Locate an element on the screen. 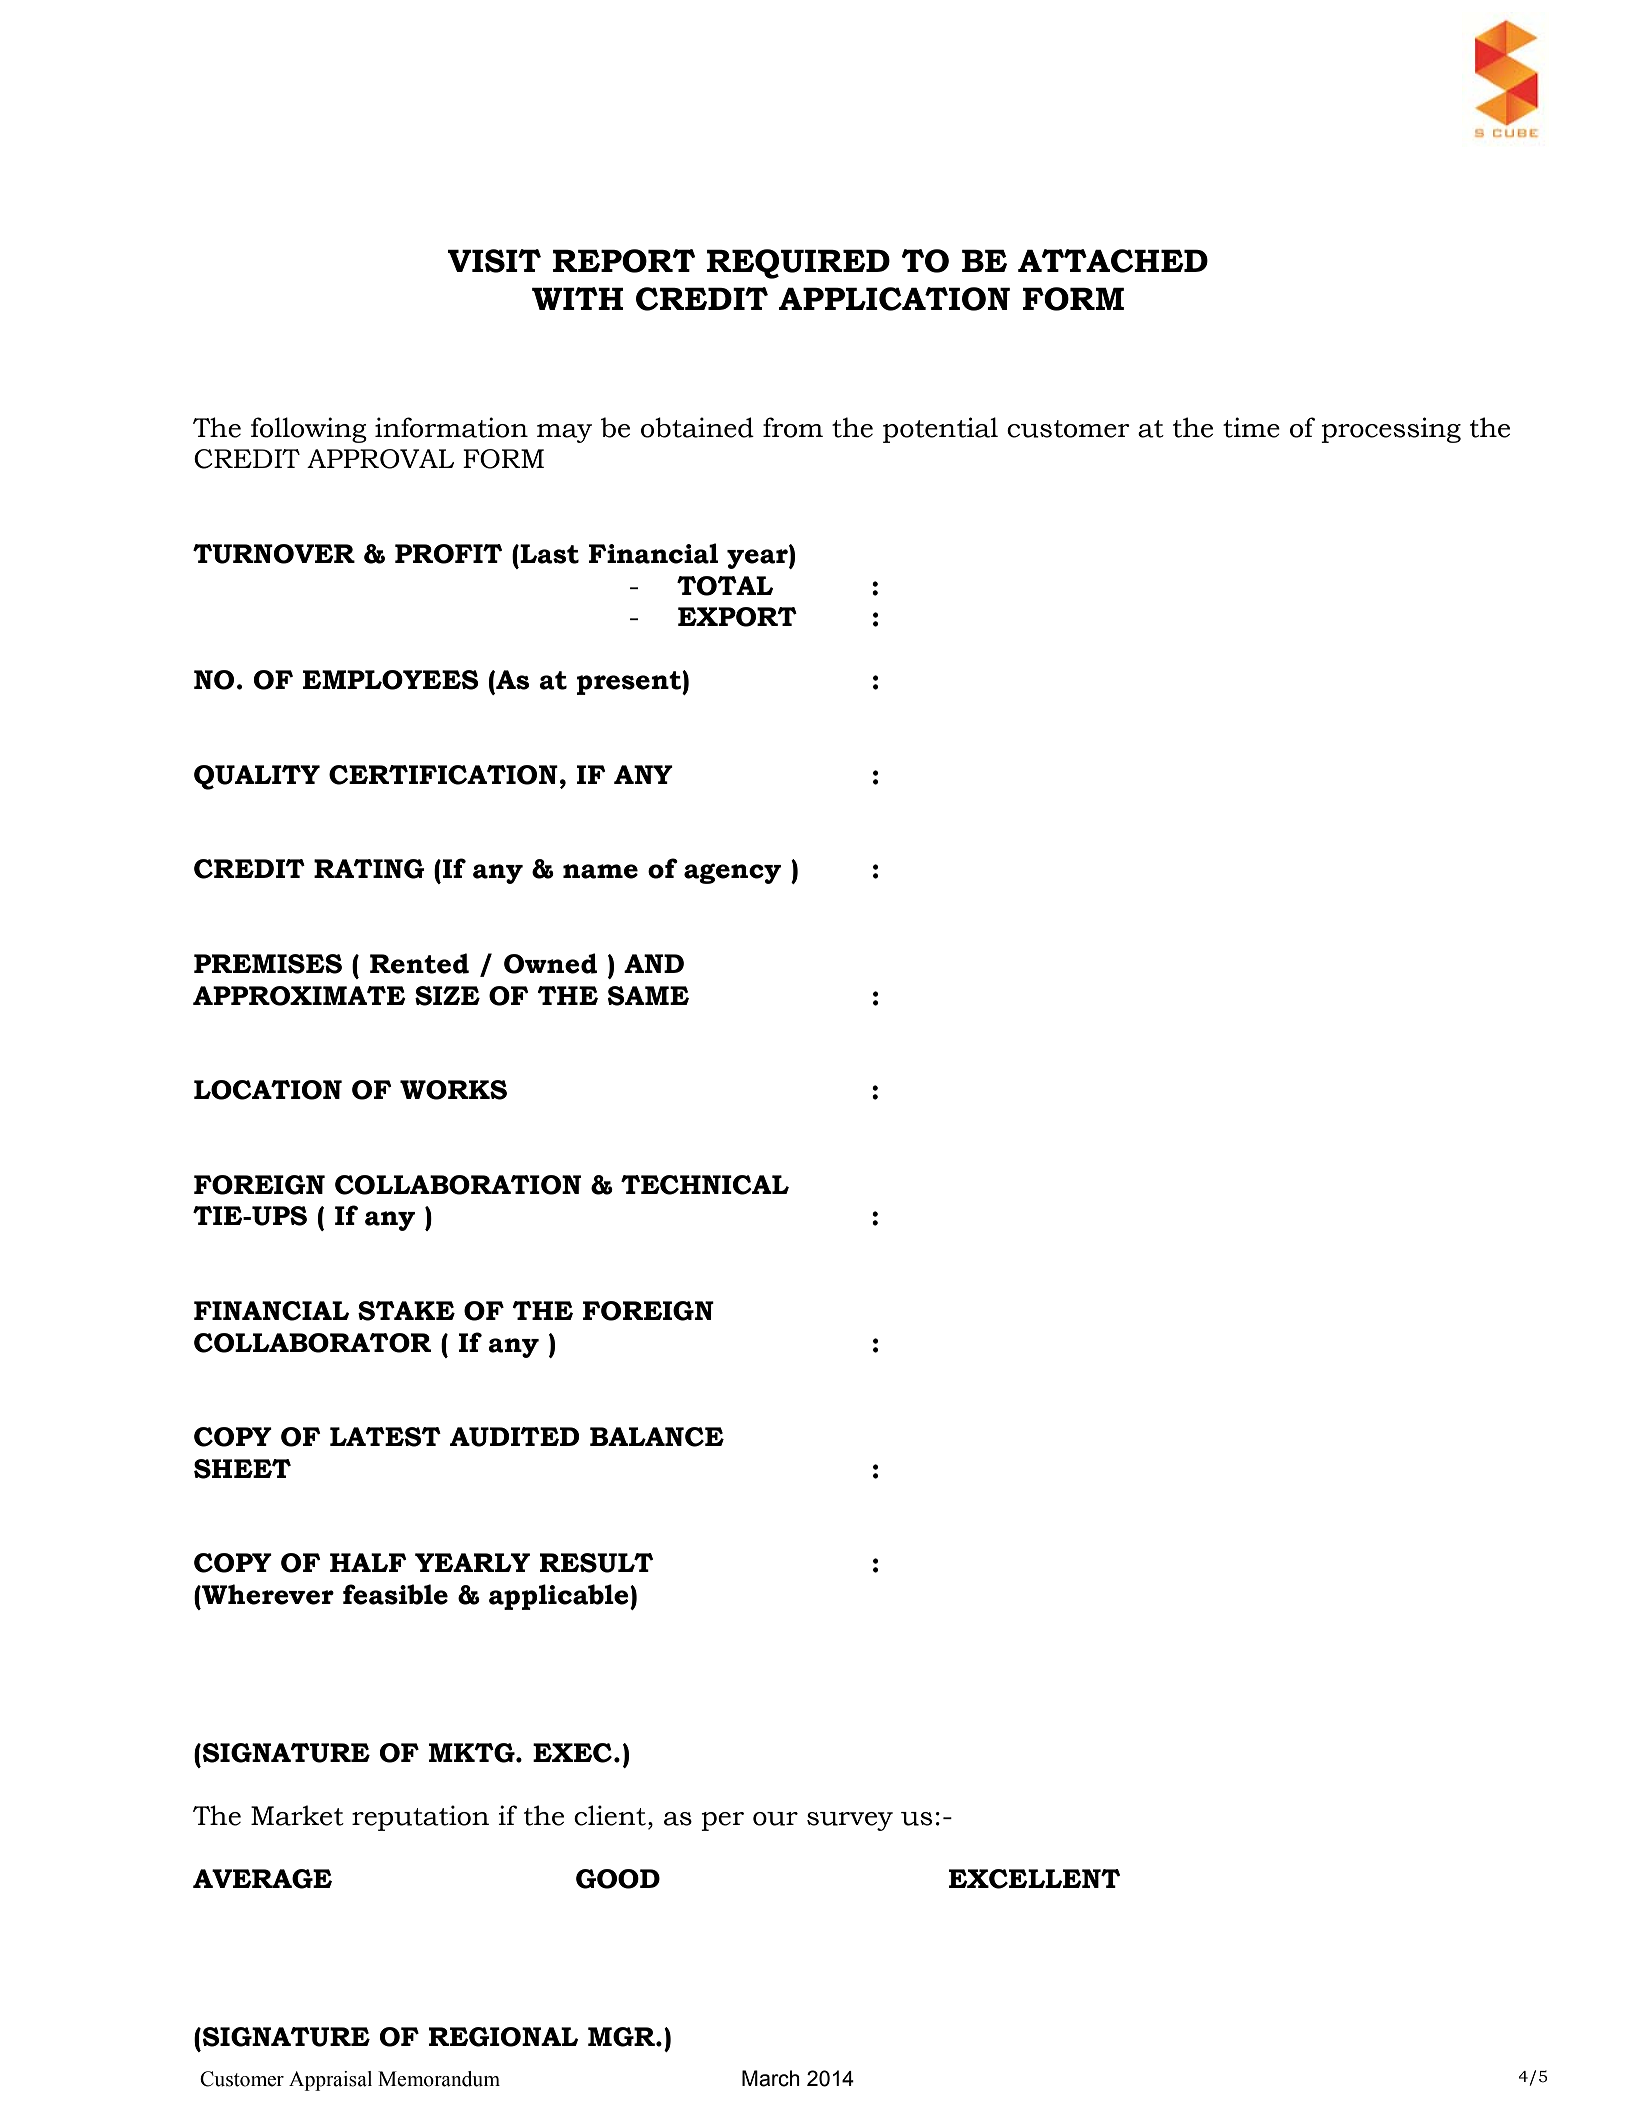  COLLABORATION is located at coordinates (458, 1185).
